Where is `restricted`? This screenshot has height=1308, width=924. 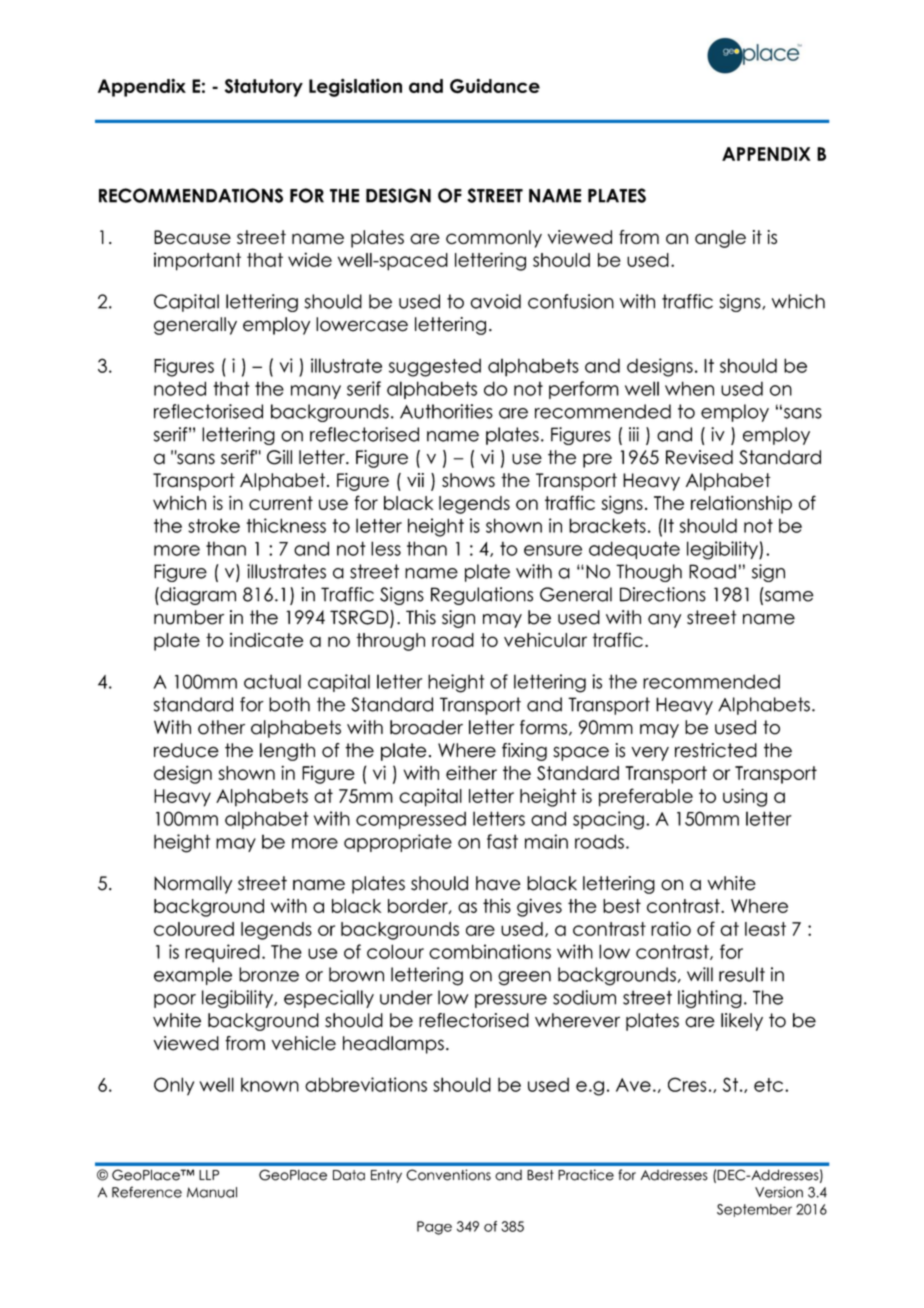
restricted is located at coordinates (716, 750).
